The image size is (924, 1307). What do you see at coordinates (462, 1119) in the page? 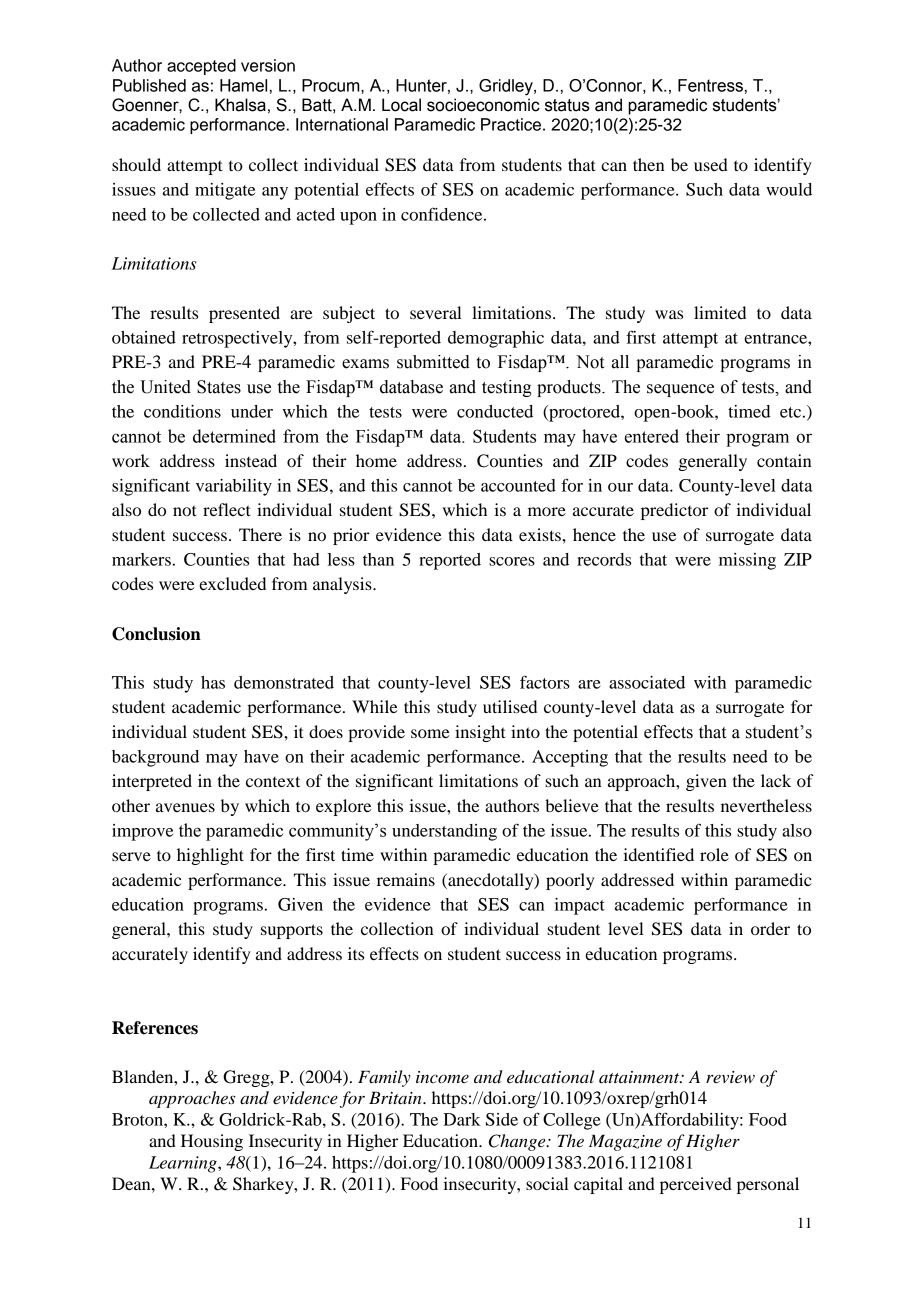
I see `Dark` at bounding box center [462, 1119].
